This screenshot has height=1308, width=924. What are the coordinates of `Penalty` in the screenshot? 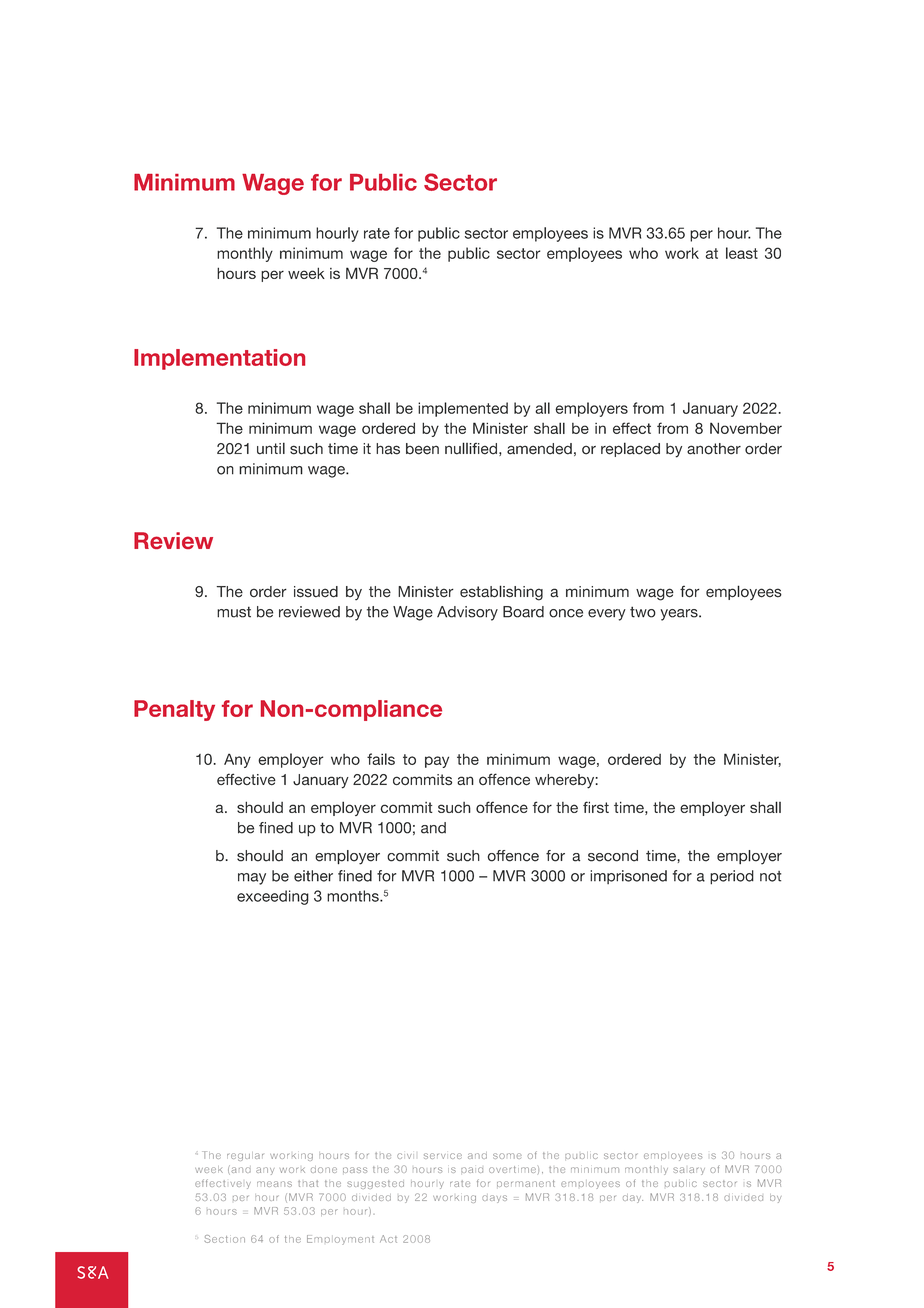 It's located at (174, 710).
